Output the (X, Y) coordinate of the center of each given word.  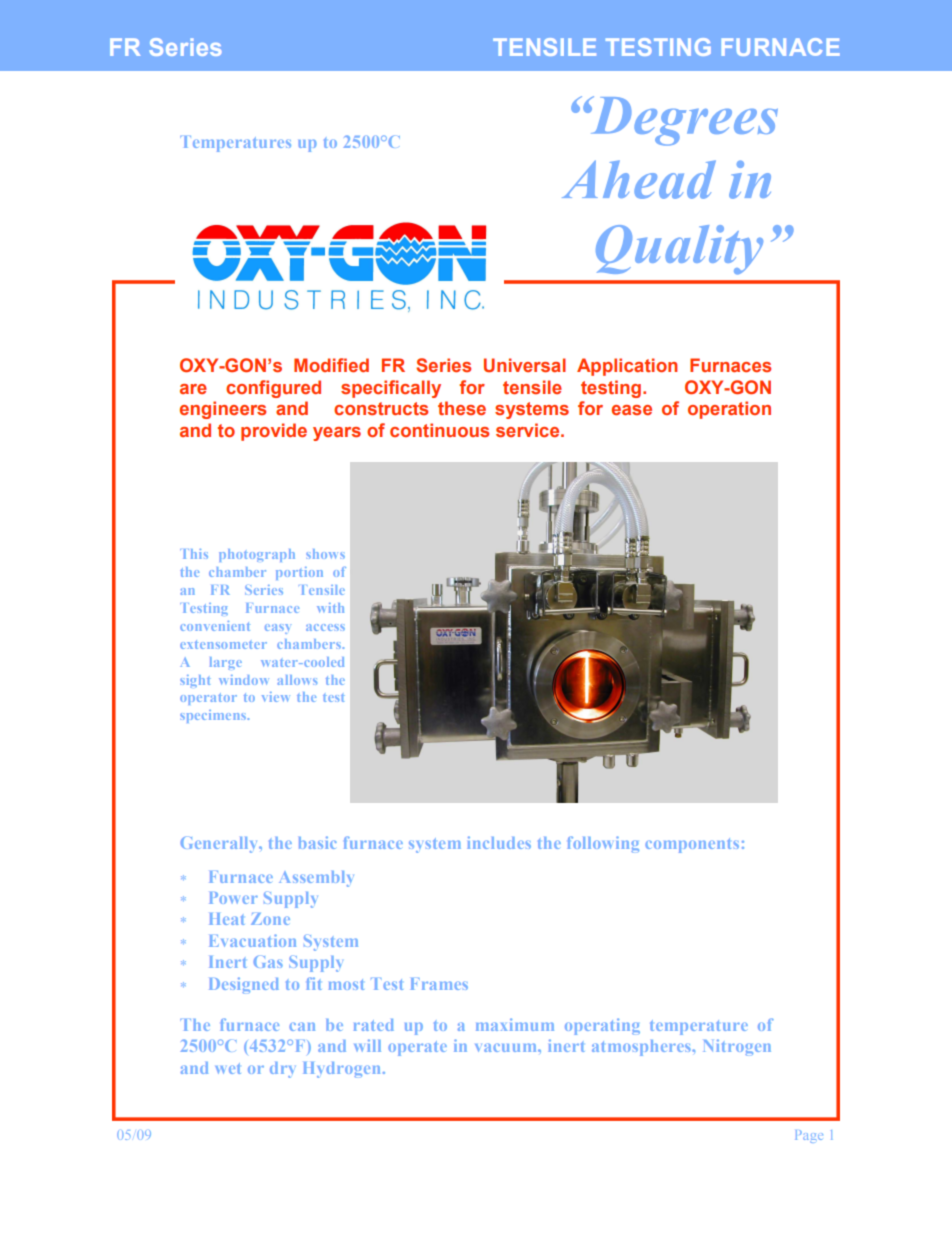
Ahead (639, 179)
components (692, 845)
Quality (679, 250)
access (325, 627)
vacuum (507, 1047)
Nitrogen (737, 1047)
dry (283, 1070)
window (243, 680)
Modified (331, 365)
